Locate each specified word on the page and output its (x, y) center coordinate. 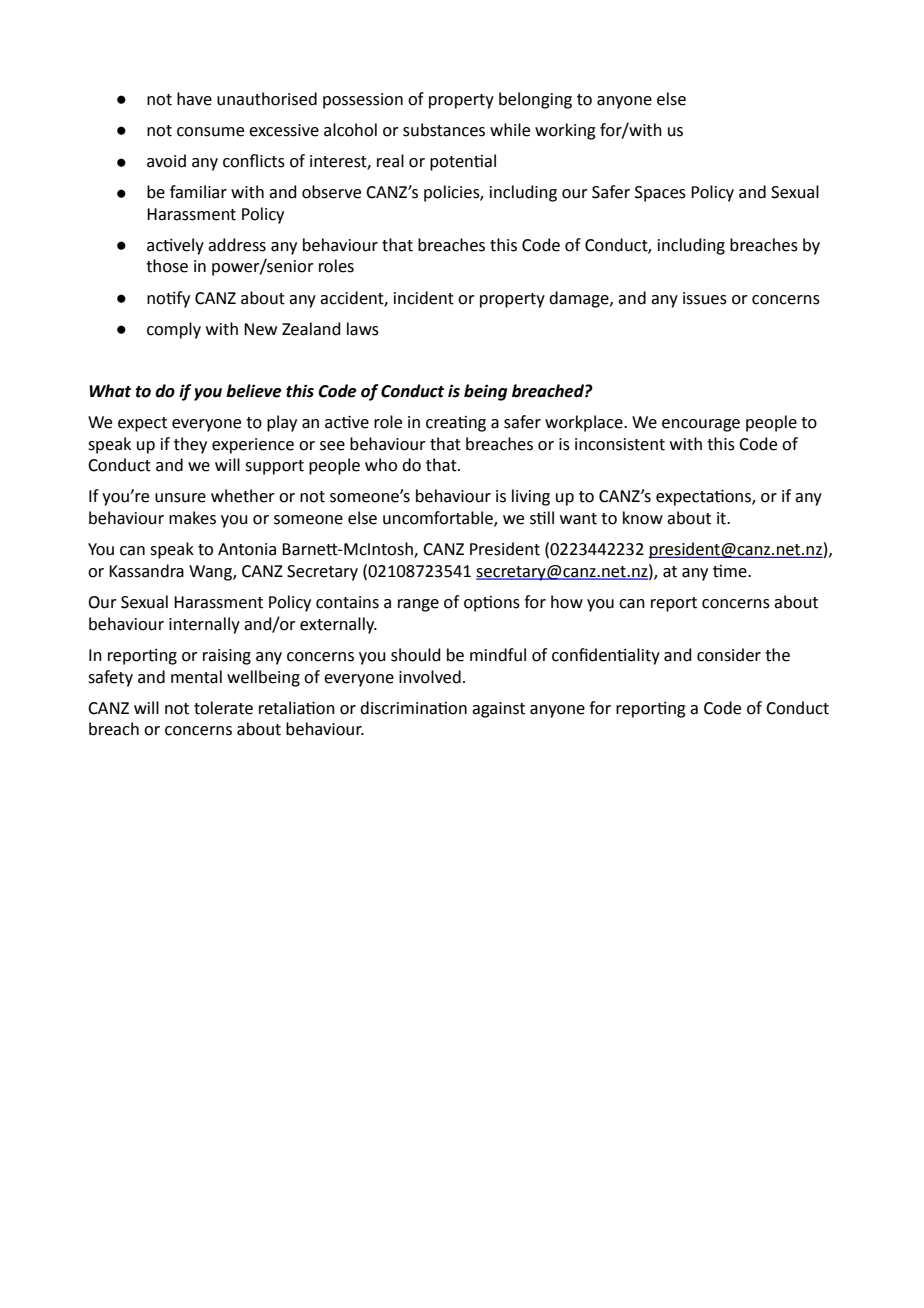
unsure (180, 498)
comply (174, 330)
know (643, 518)
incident (424, 298)
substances (444, 130)
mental (196, 677)
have (194, 99)
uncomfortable (439, 519)
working (565, 131)
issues (705, 298)
